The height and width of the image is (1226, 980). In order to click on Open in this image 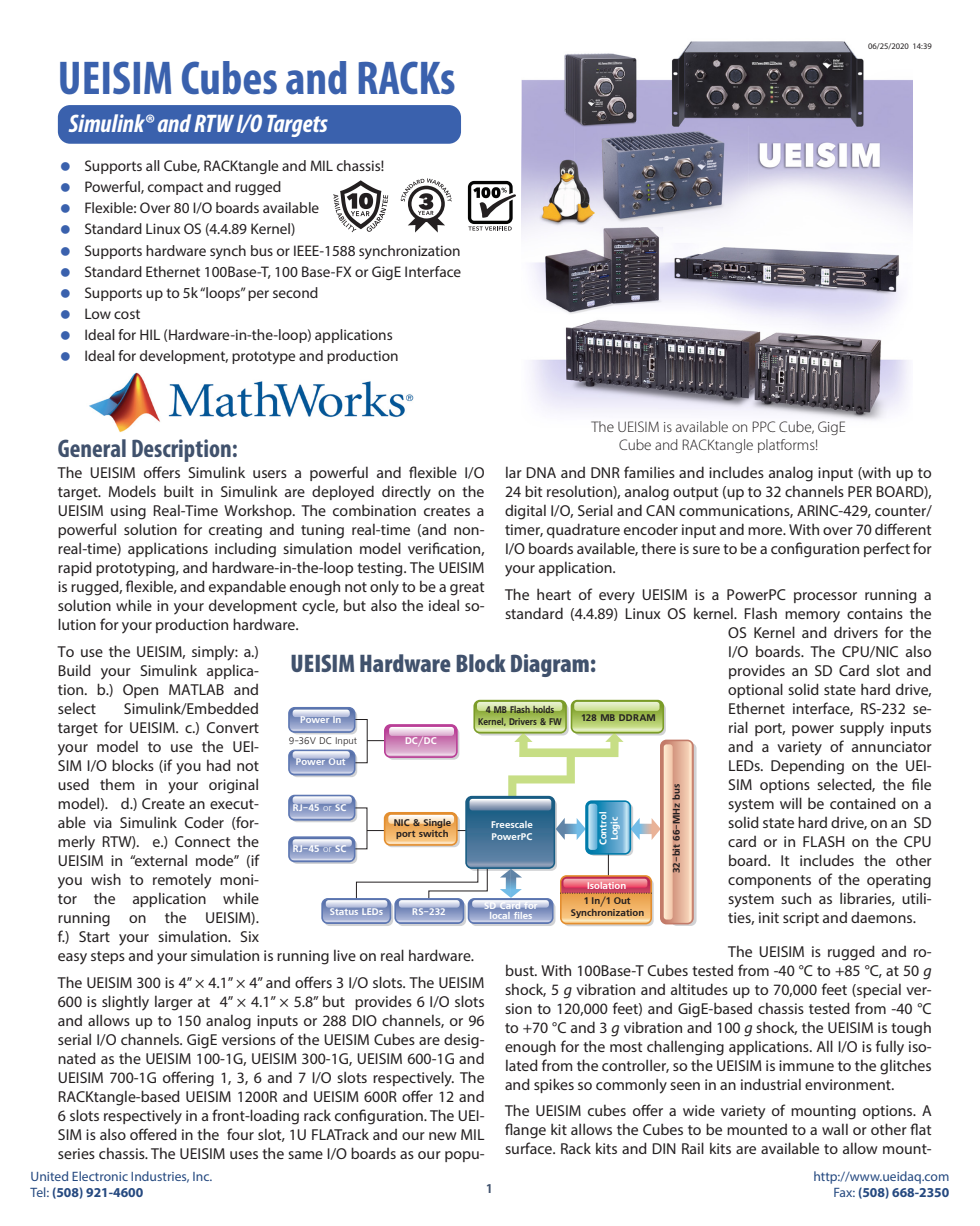, I will do `click(140, 691)`.
